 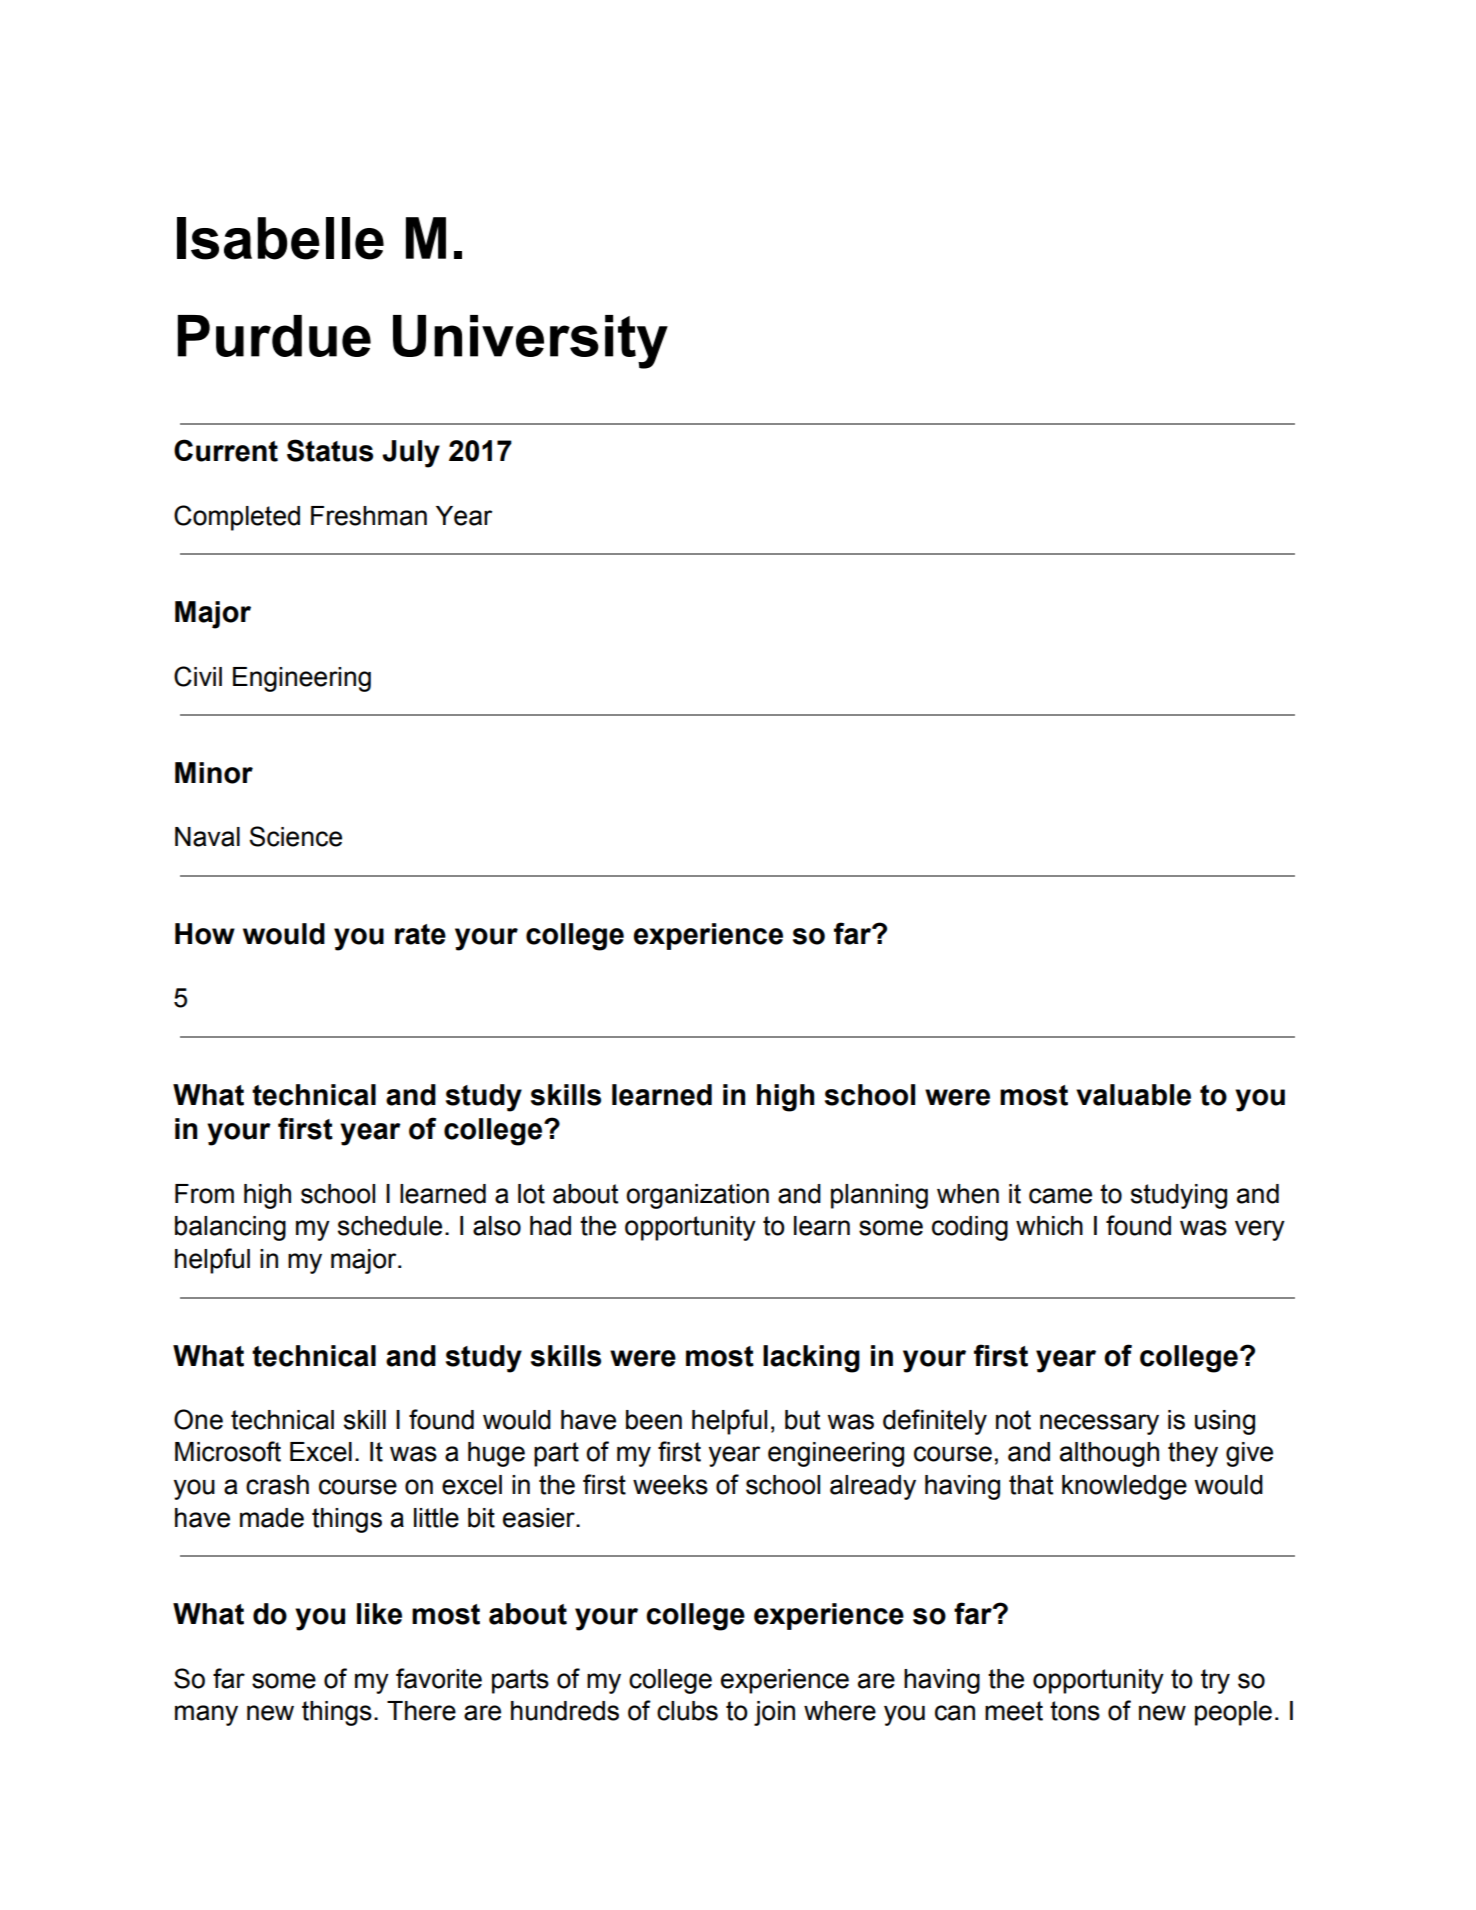 What do you see at coordinates (1133, 1095) in the image?
I see `valuable` at bounding box center [1133, 1095].
